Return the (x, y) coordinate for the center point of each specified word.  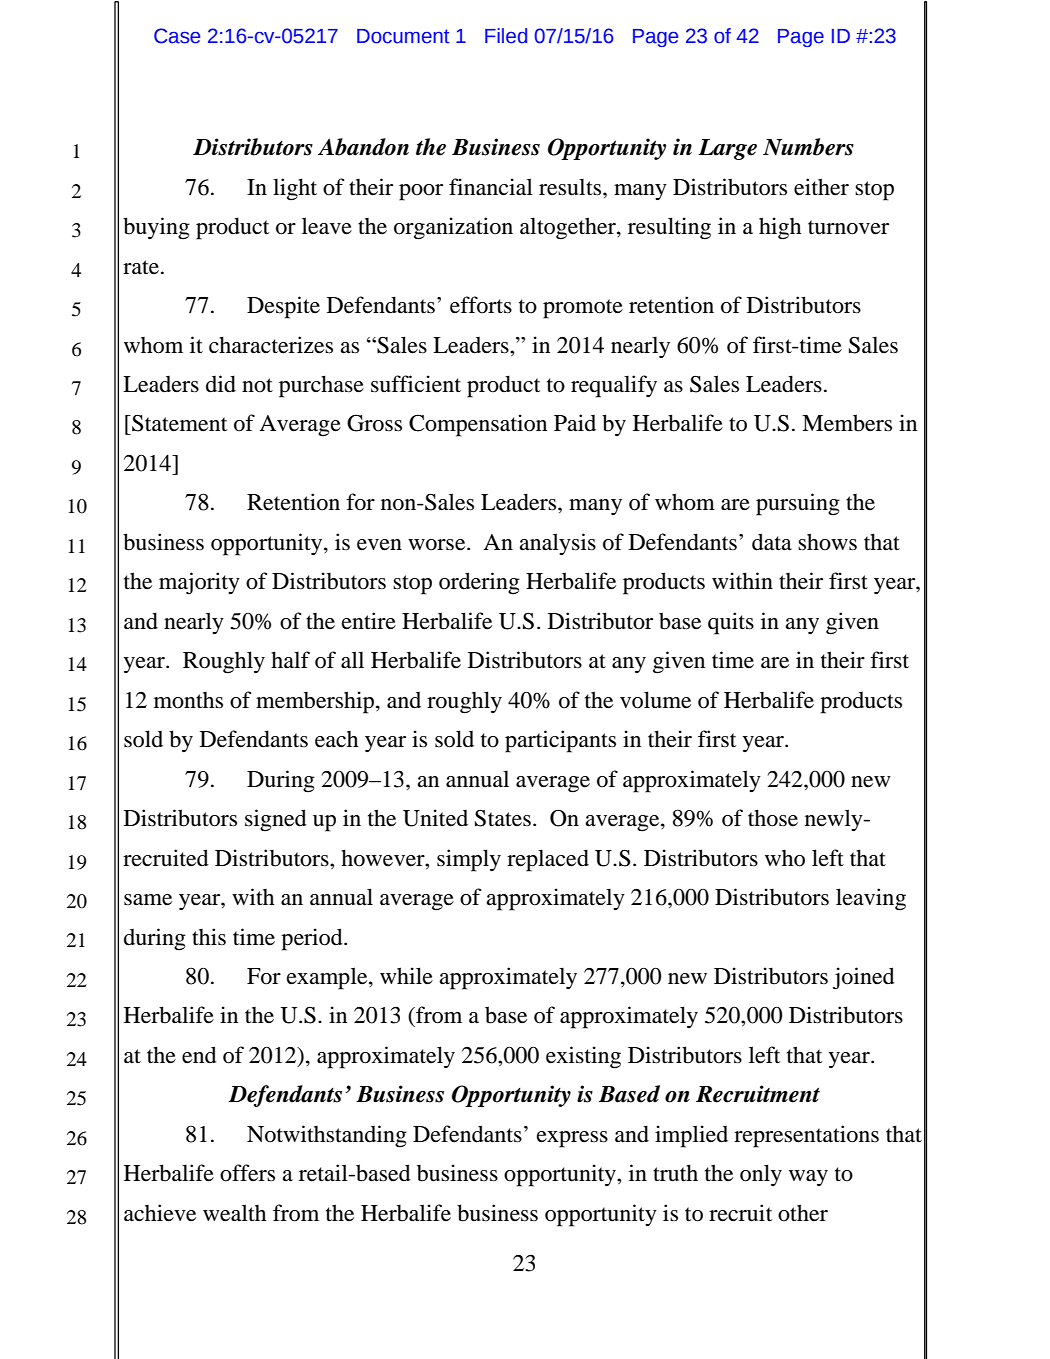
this (209, 936)
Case (177, 36)
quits (731, 623)
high (780, 228)
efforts (481, 305)
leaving (871, 899)
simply (469, 860)
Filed (506, 36)
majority (199, 583)
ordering (479, 583)
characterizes (271, 345)
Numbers (808, 147)
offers (247, 1173)
